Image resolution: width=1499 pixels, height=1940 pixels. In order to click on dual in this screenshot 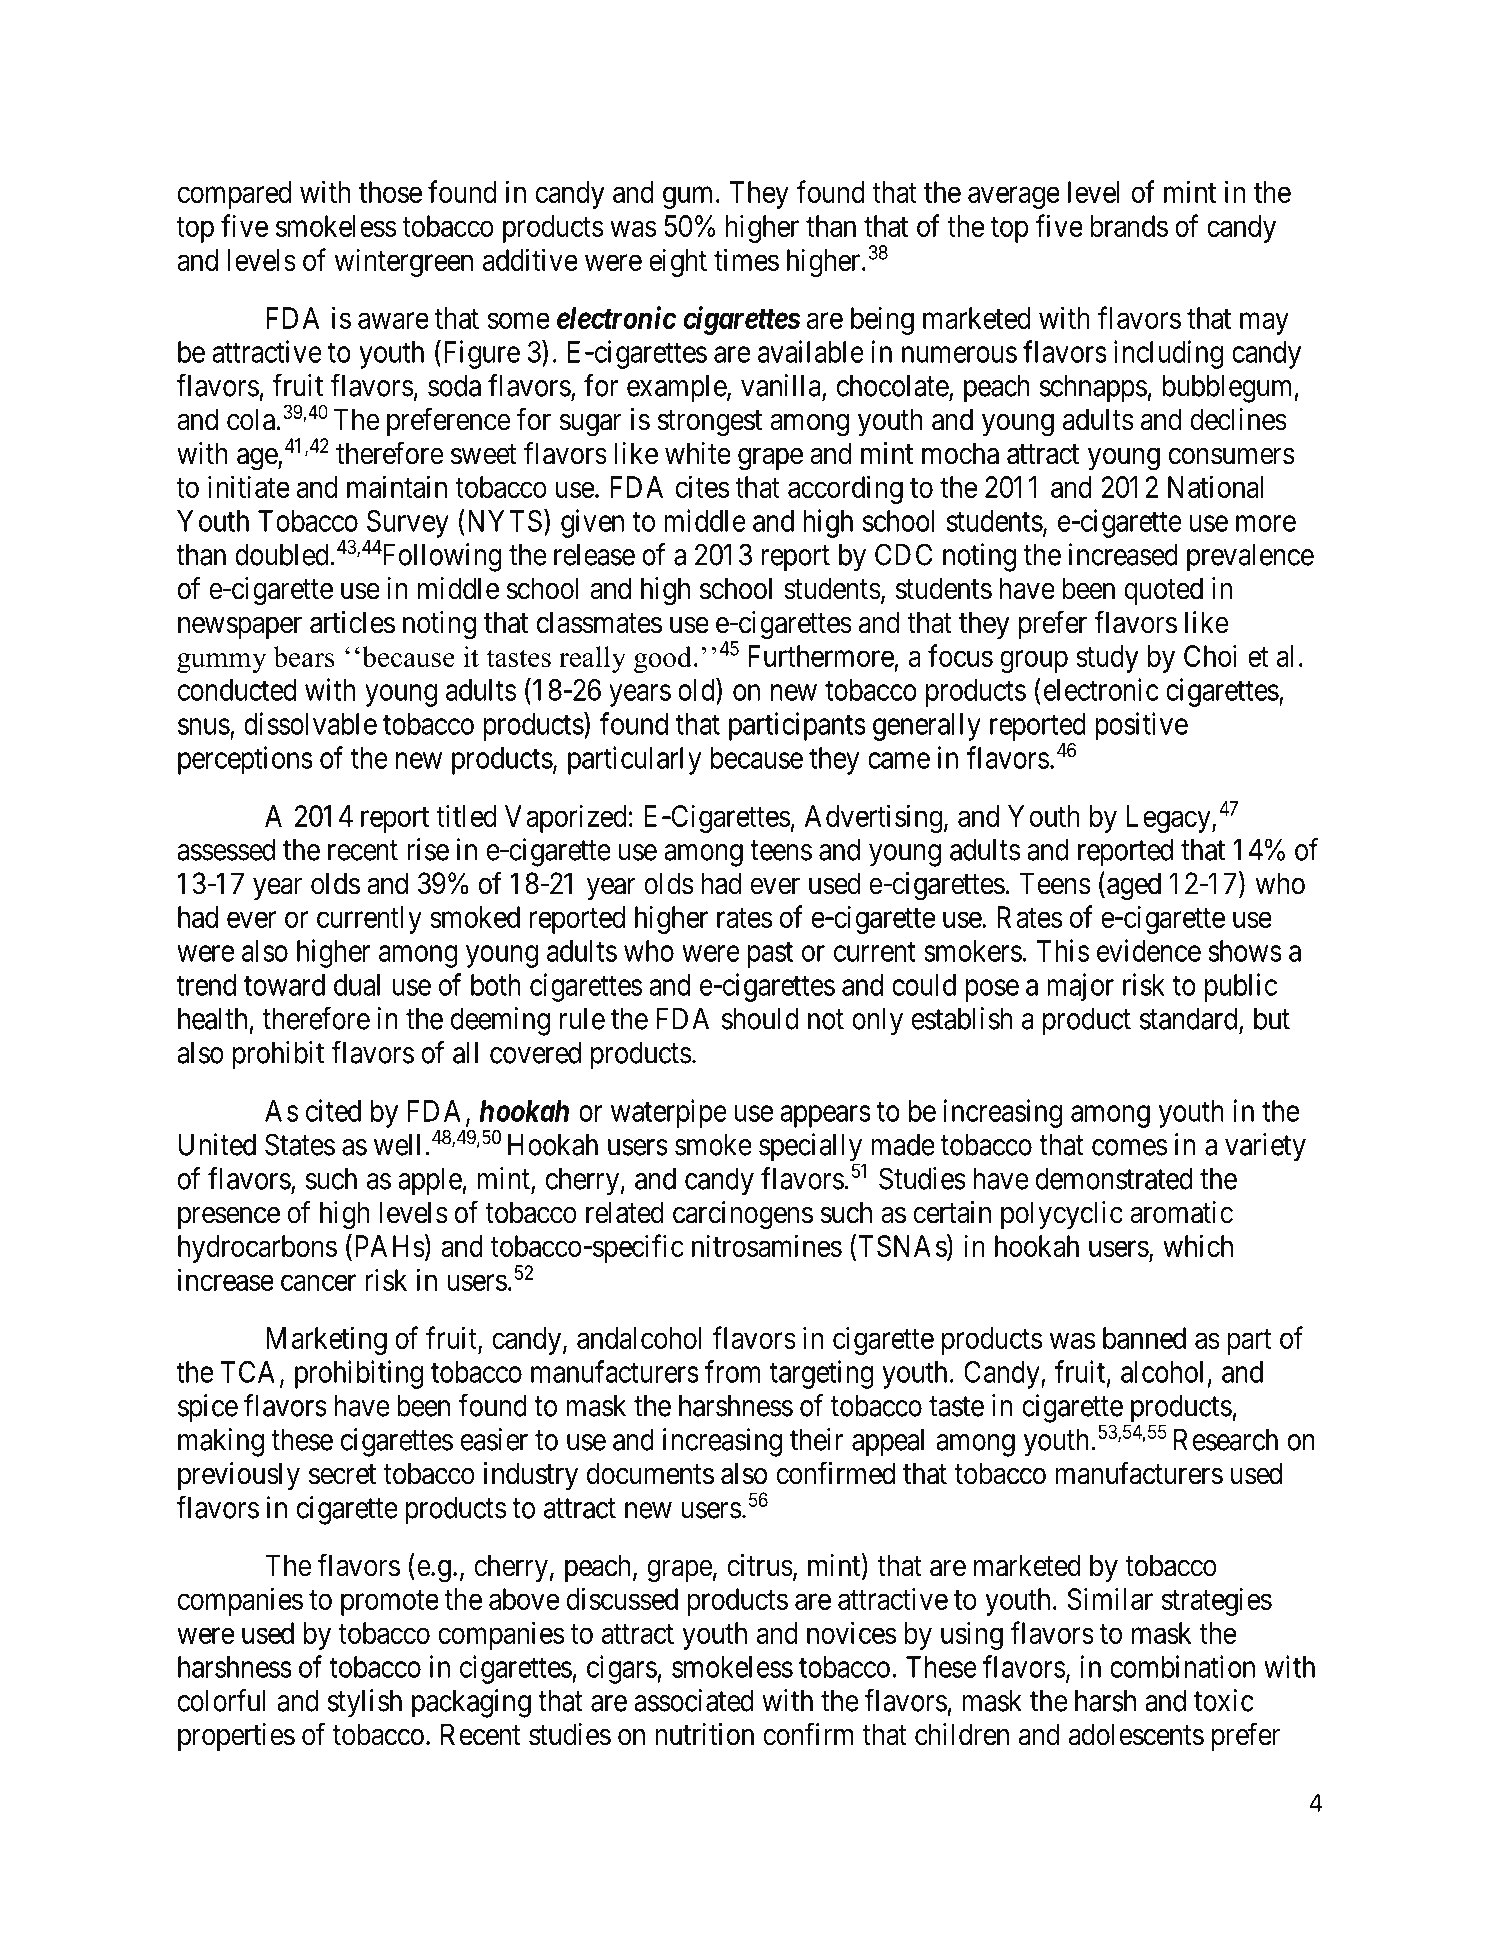, I will do `click(357, 985)`.
